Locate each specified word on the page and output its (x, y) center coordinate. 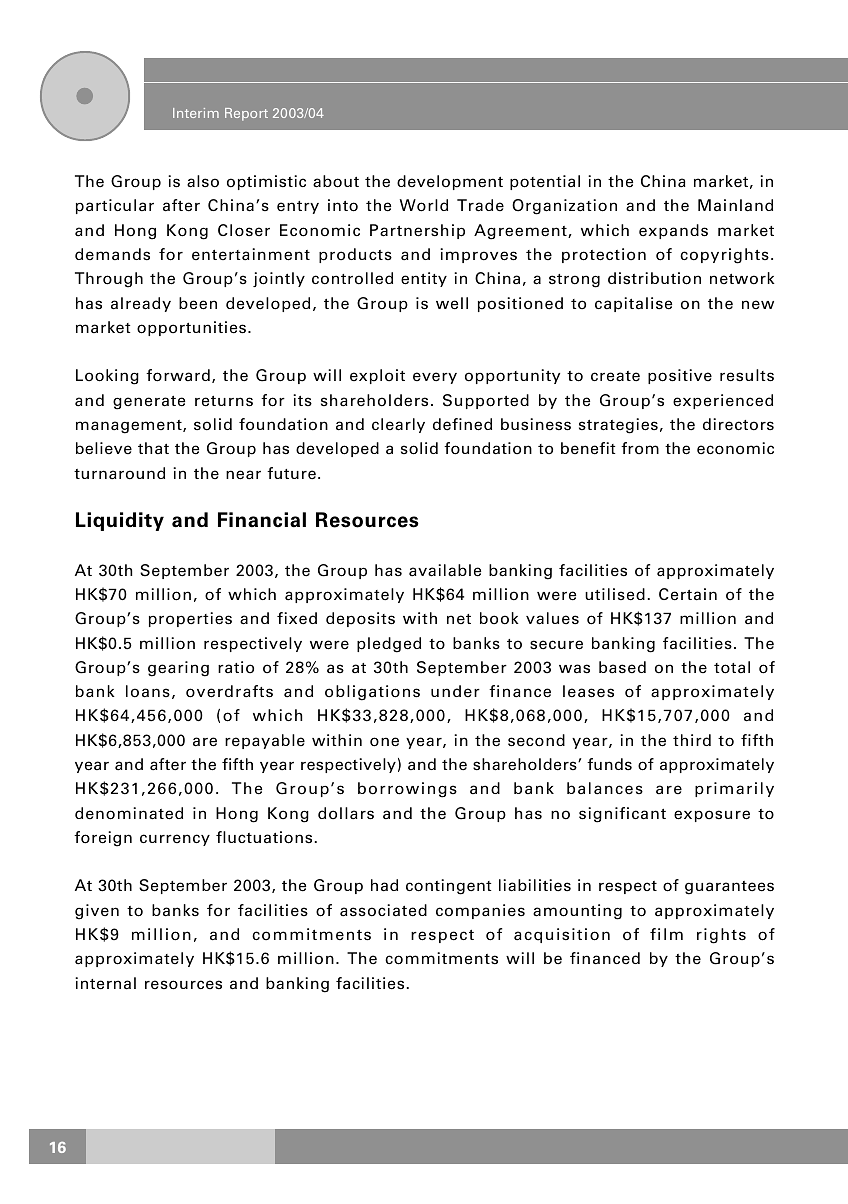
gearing (178, 669)
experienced (723, 401)
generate (149, 403)
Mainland (735, 205)
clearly (398, 425)
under (455, 691)
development (450, 182)
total (732, 667)
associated (383, 910)
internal (105, 983)
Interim (196, 113)
